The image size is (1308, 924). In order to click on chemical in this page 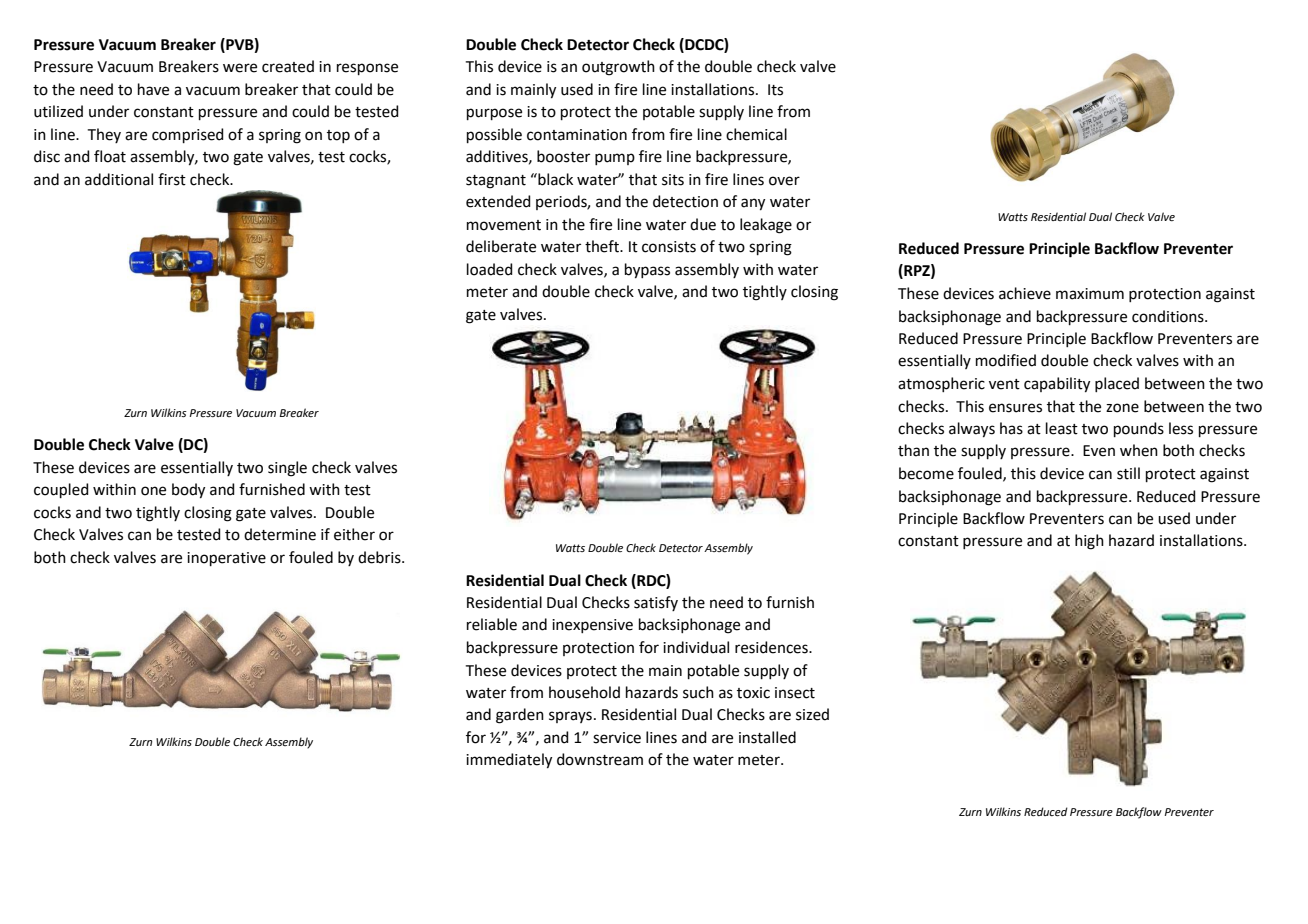, I will do `click(756, 134)`.
